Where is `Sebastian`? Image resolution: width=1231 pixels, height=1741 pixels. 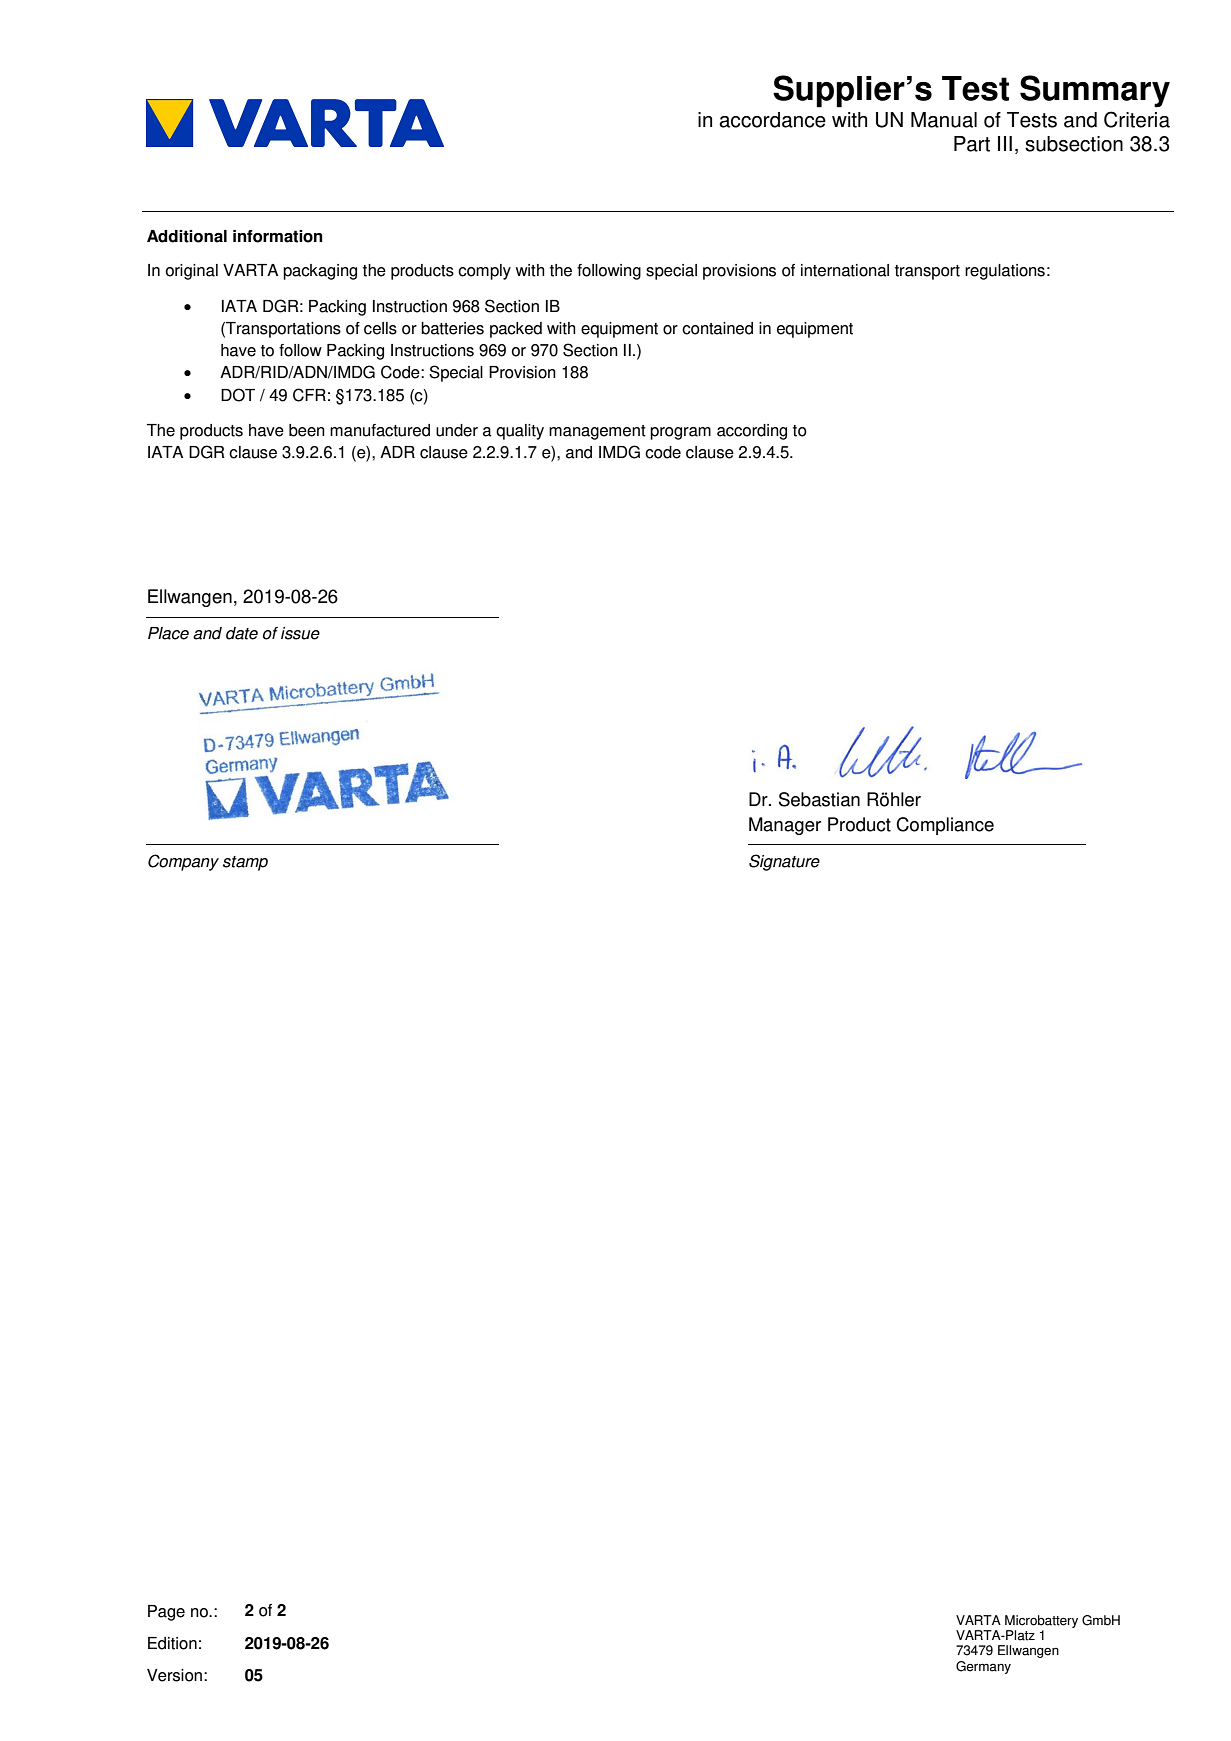 Sebastian is located at coordinates (819, 799).
